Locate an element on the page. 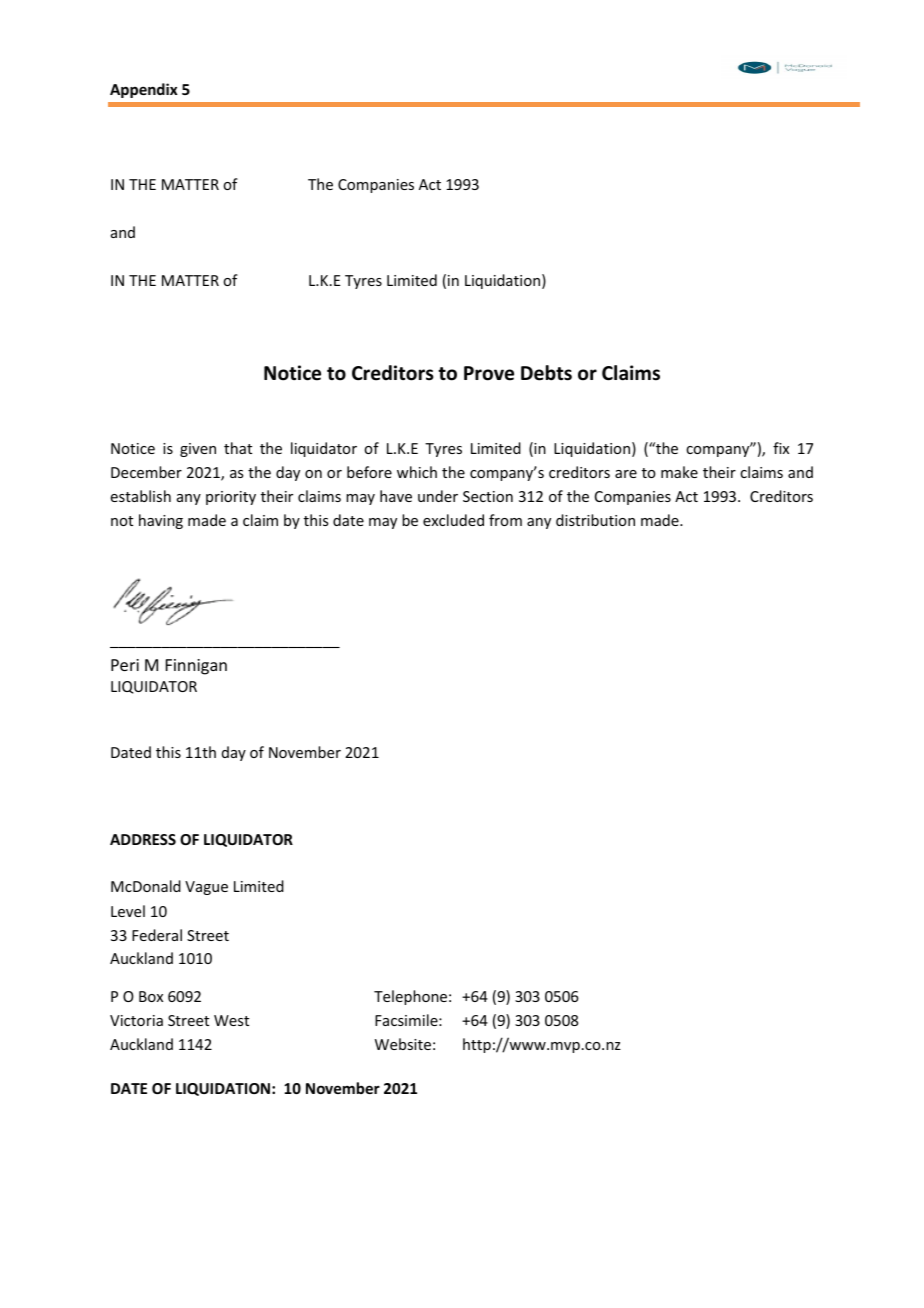 The width and height of the document is (924, 1308). from is located at coordinates (505, 520).
